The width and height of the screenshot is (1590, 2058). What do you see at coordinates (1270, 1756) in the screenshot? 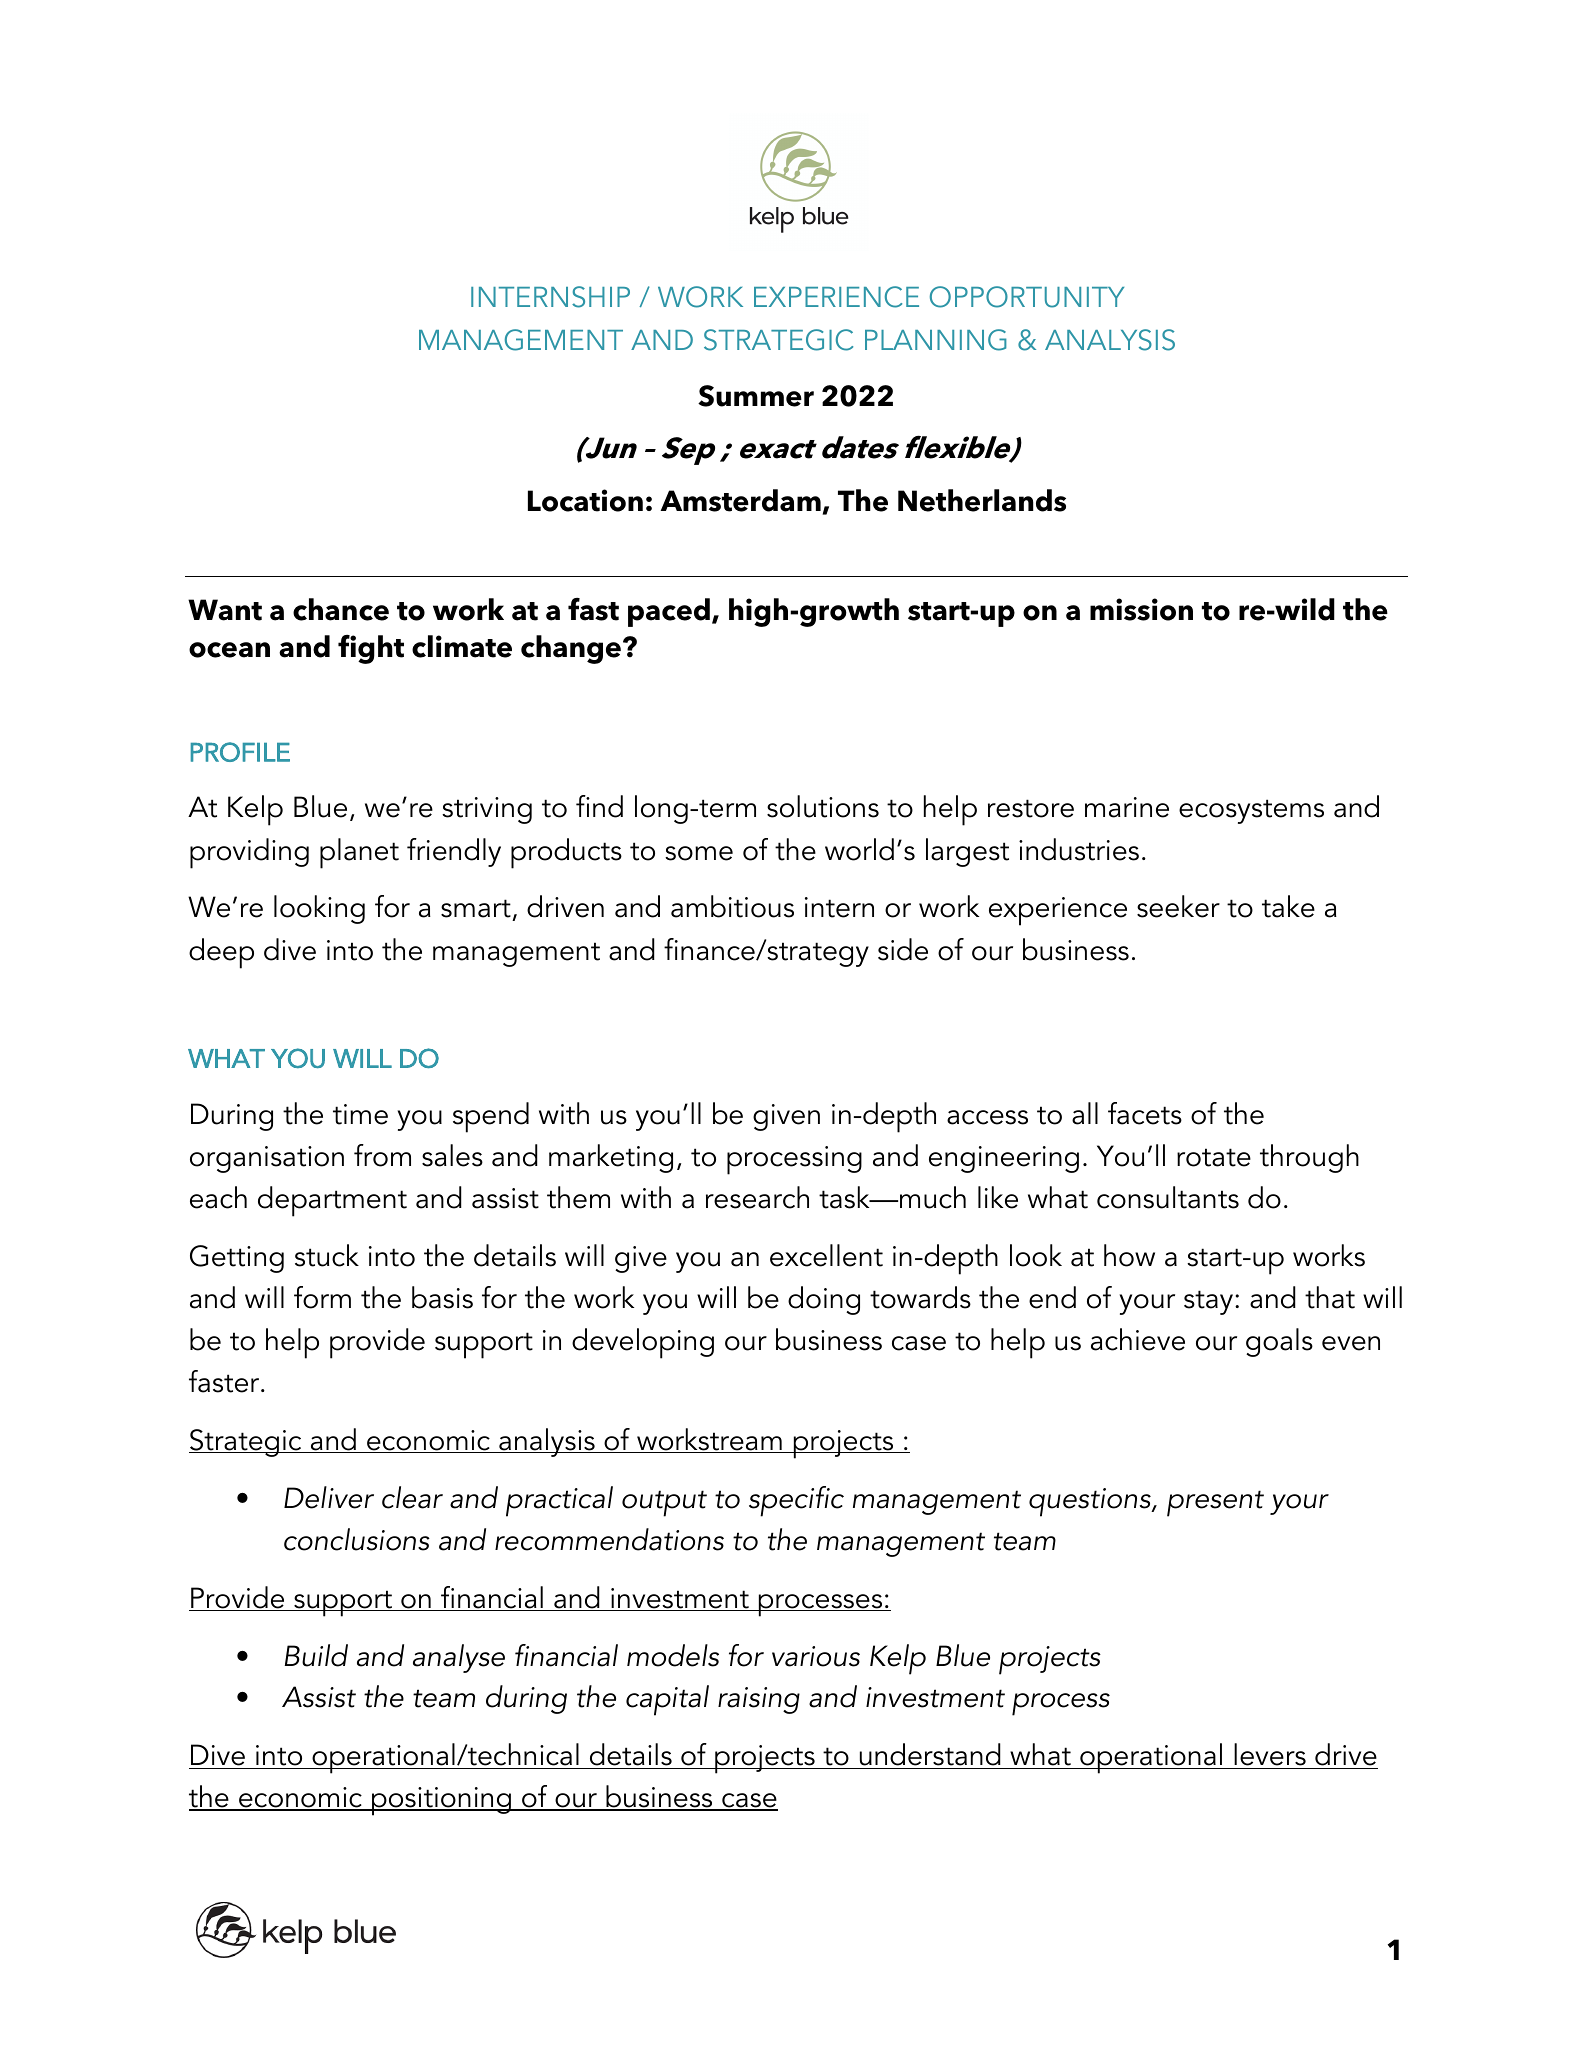
I see `levers` at bounding box center [1270, 1756].
